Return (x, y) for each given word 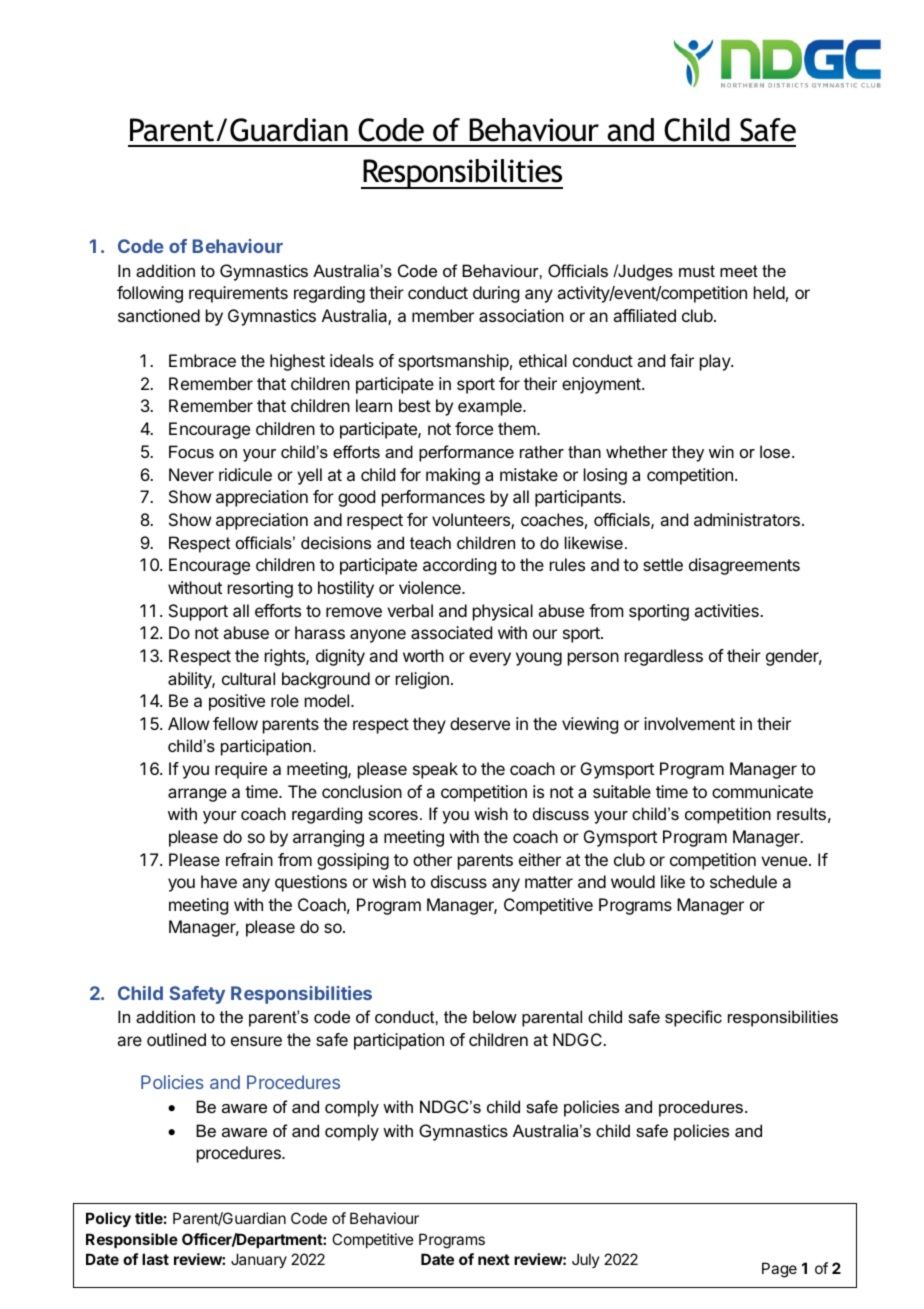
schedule (743, 881)
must (697, 271)
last (155, 1259)
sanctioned (159, 315)
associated (451, 632)
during (496, 294)
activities (727, 610)
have (219, 881)
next (494, 1259)
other (432, 859)
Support (198, 612)
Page (779, 1270)
